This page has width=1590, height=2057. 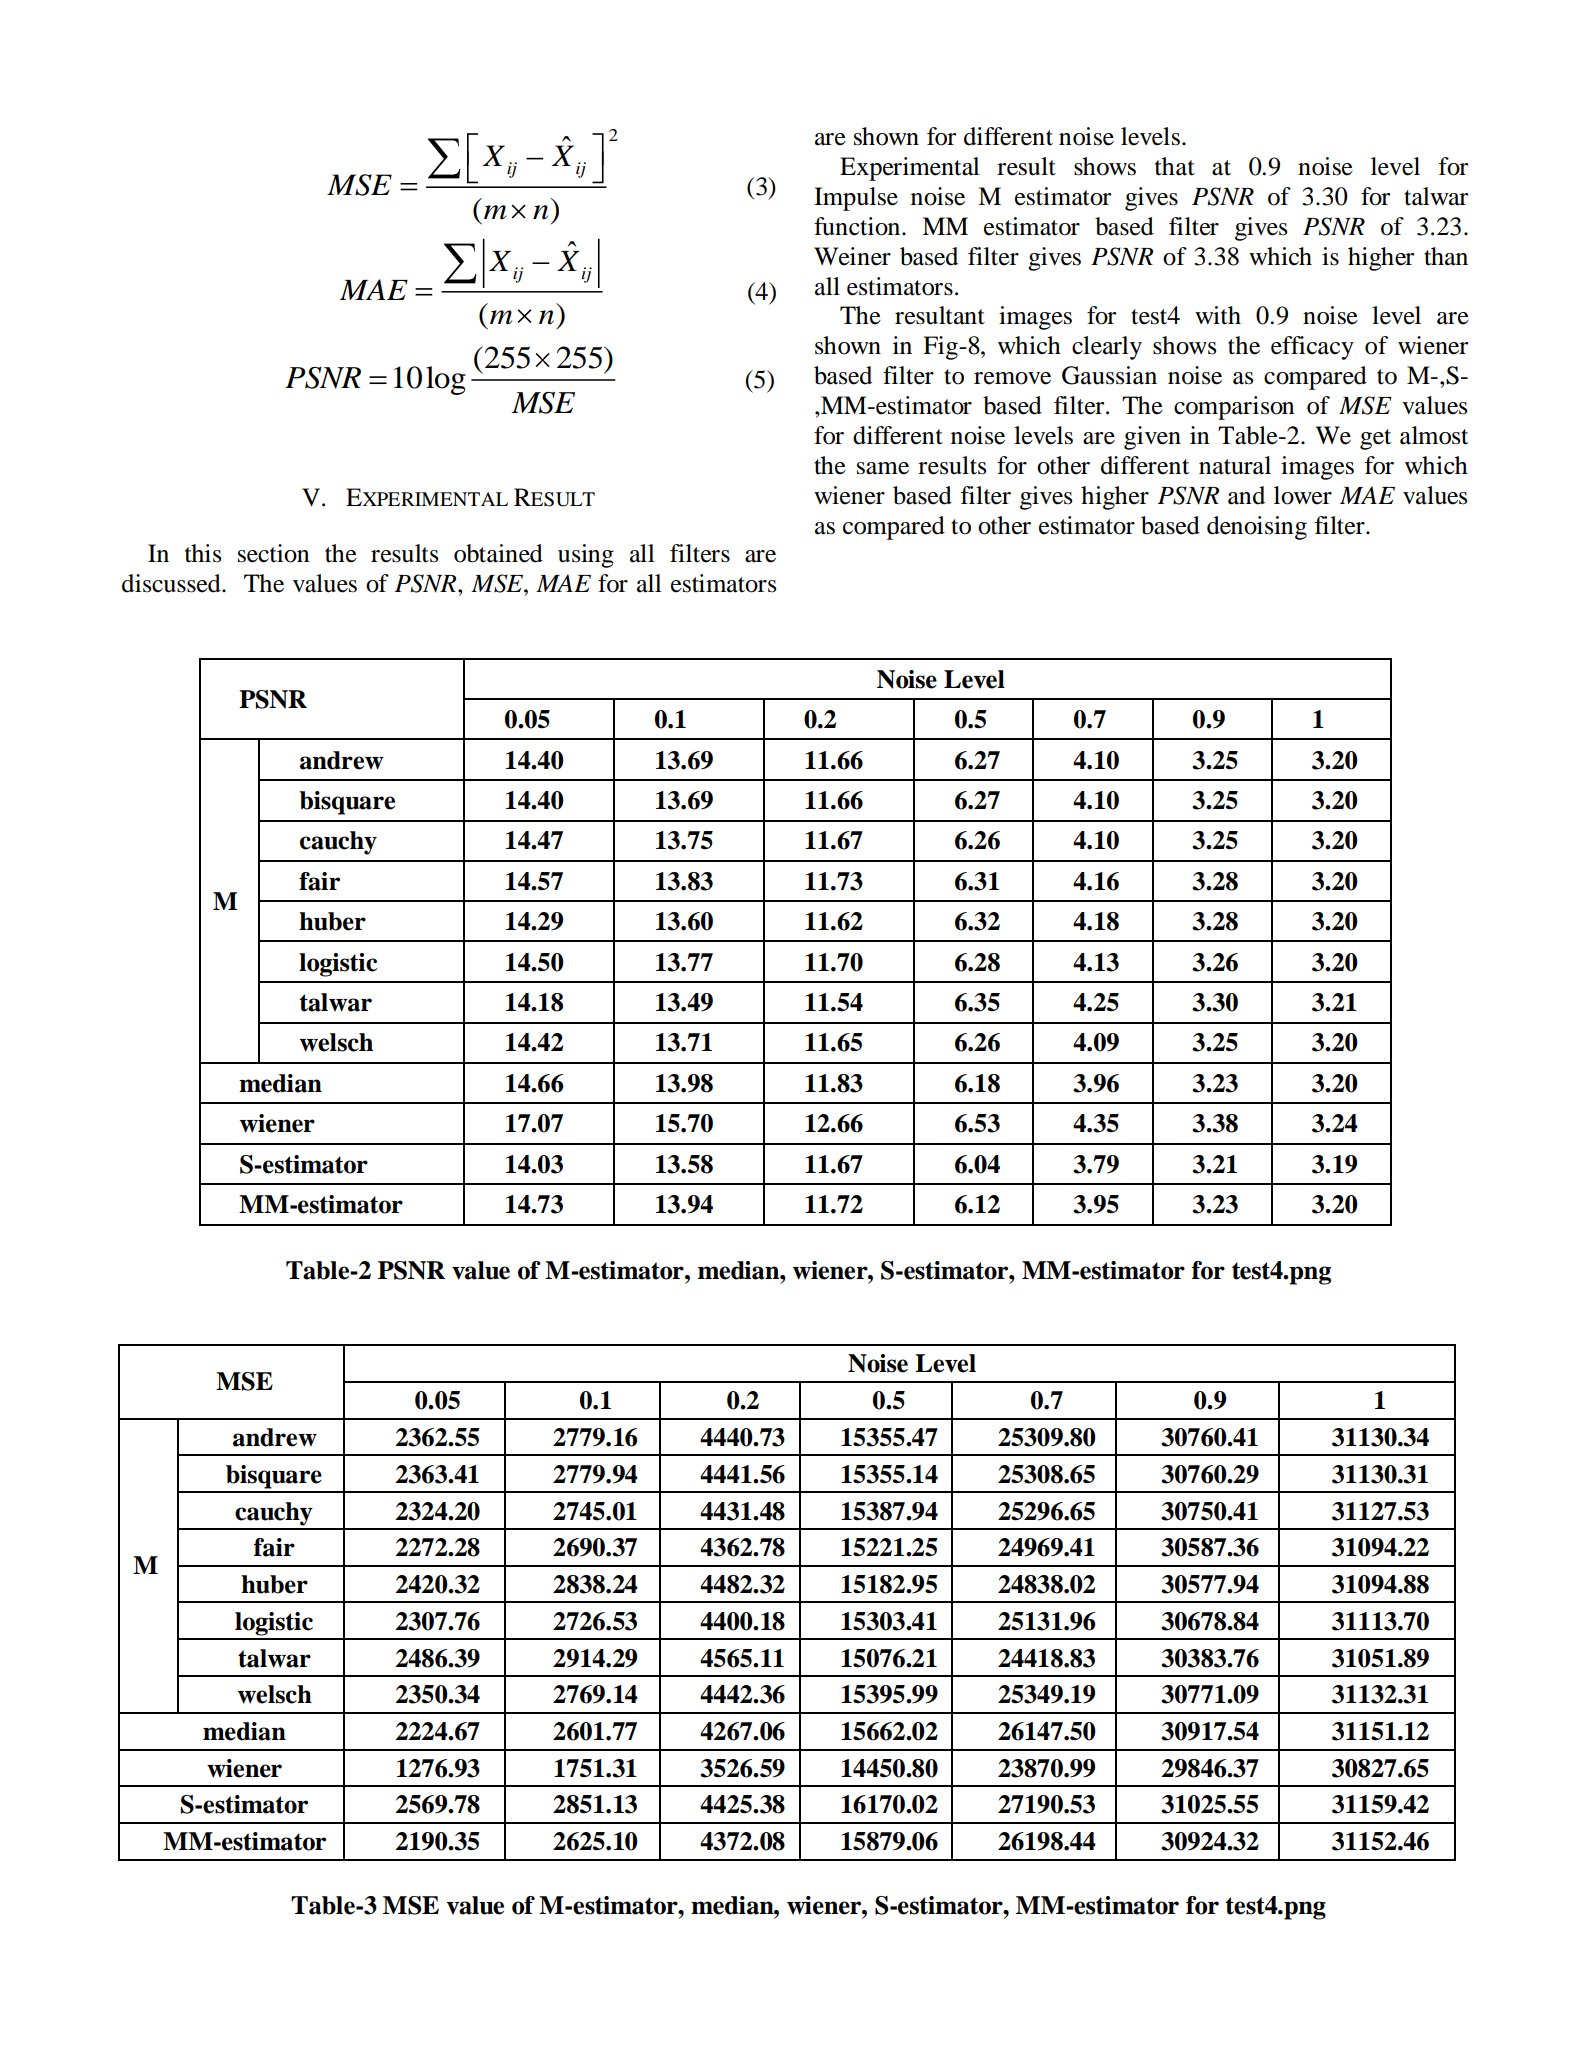 What do you see at coordinates (858, 226) in the page?
I see `function` at bounding box center [858, 226].
